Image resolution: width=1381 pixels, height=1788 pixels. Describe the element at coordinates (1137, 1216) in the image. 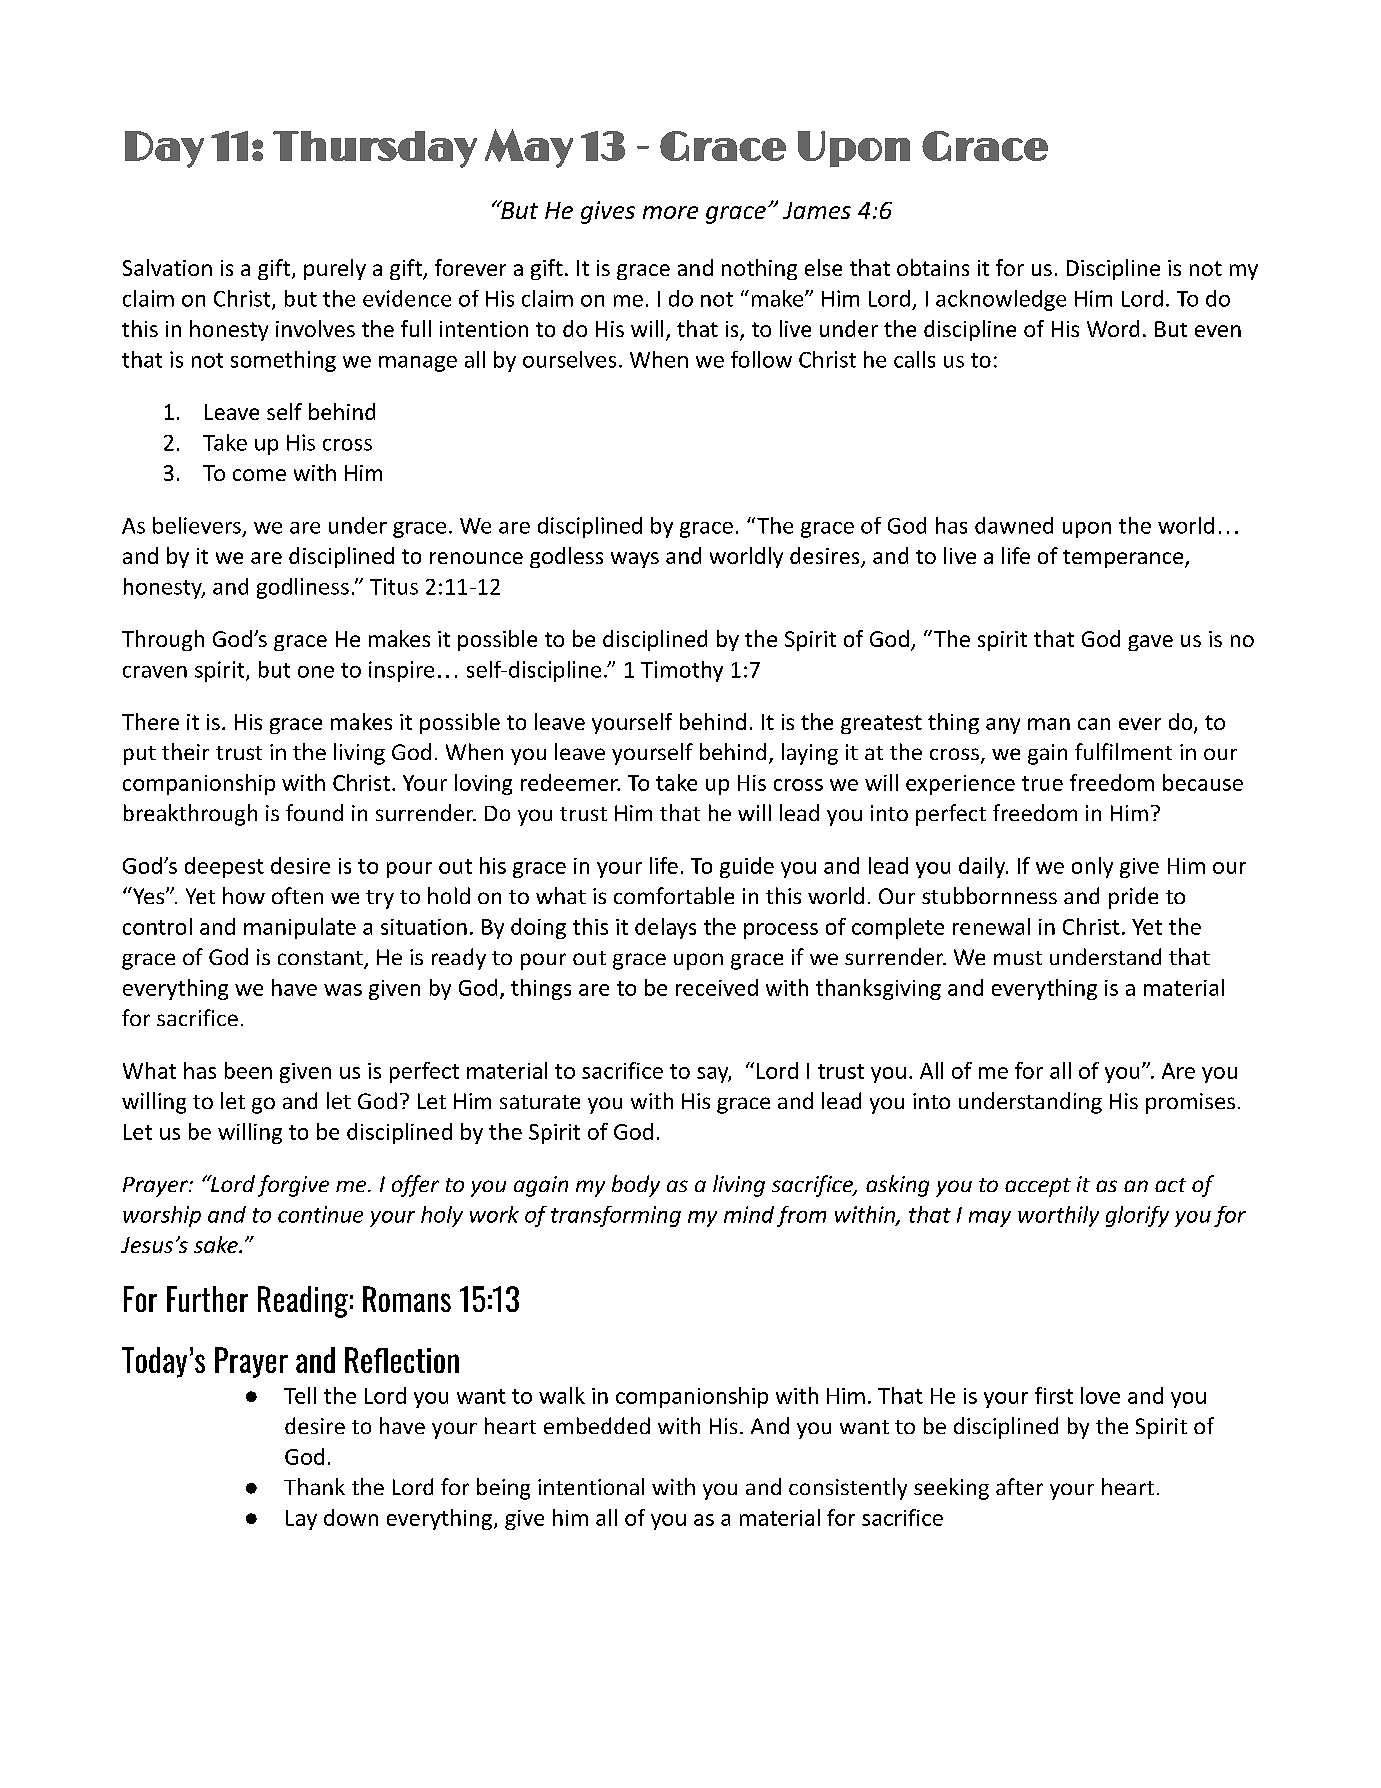

I see `glorify` at that location.
